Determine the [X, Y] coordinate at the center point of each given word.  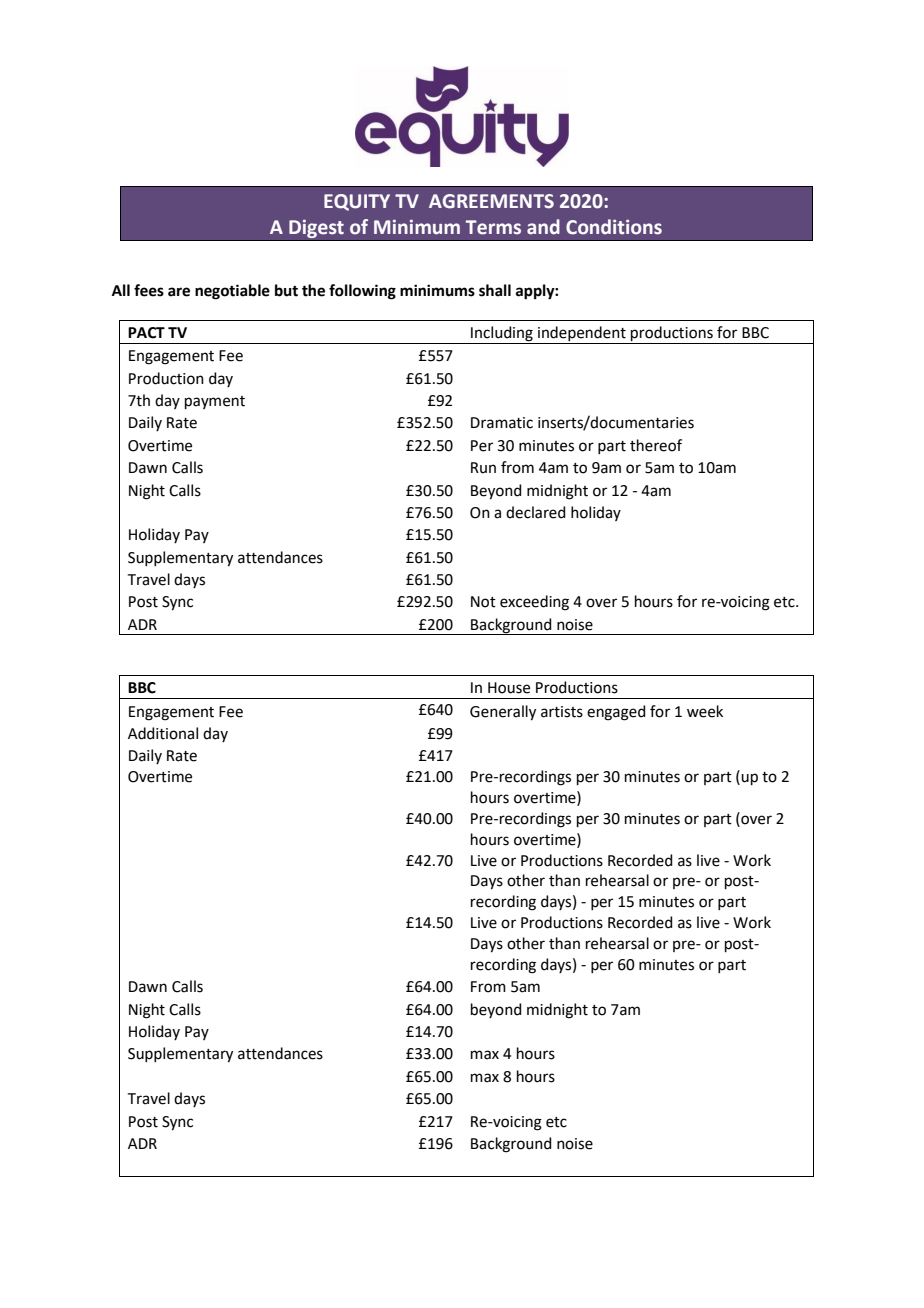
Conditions [614, 227]
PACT [146, 333]
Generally [503, 713]
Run [483, 468]
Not [483, 602]
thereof [656, 445]
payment [215, 402]
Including [502, 335]
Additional [163, 733]
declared [536, 512]
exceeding [534, 603]
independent [582, 335]
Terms [493, 227]
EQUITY [357, 202]
